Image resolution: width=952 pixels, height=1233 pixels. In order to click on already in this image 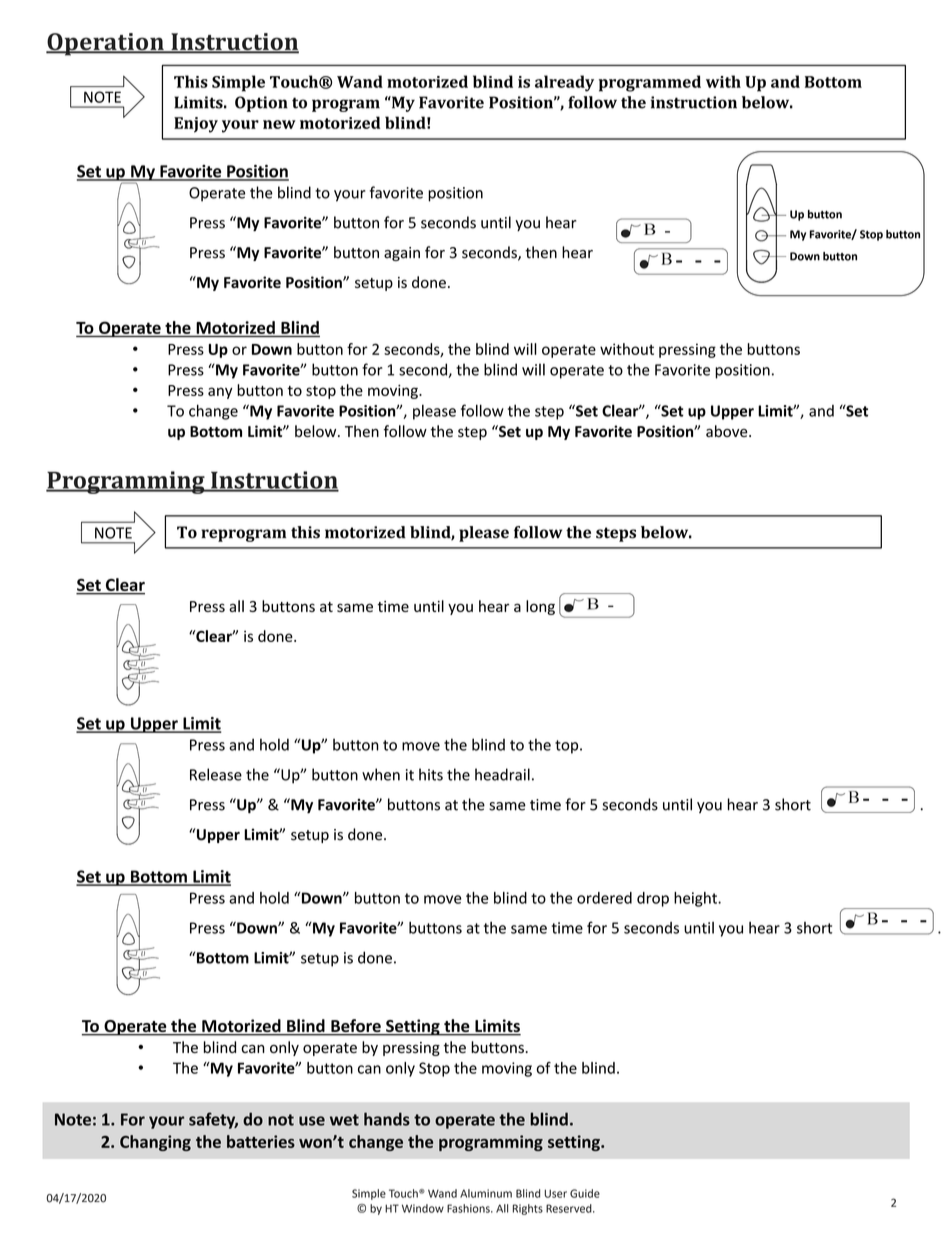, I will do `click(564, 83)`.
